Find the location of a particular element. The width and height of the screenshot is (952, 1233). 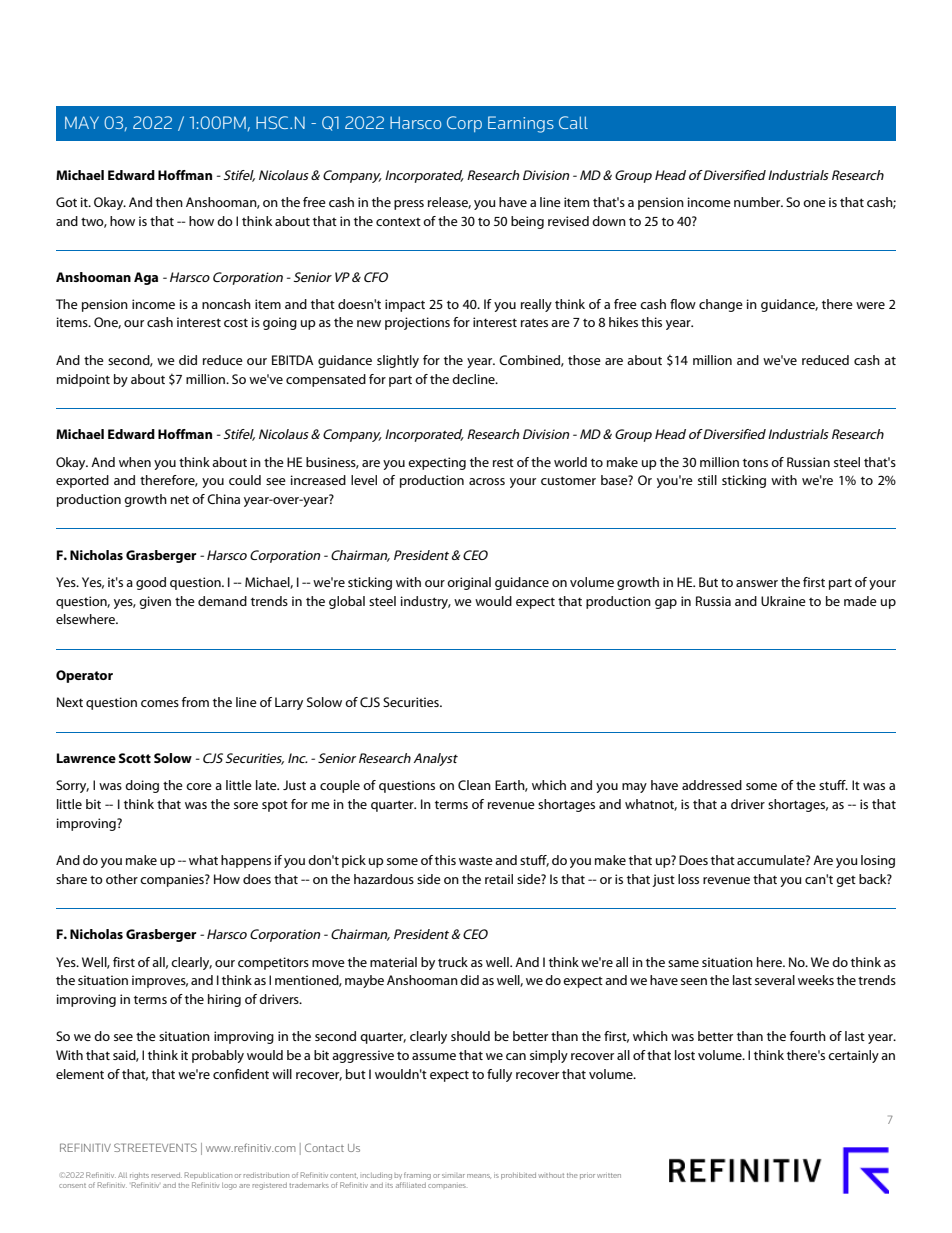

then is located at coordinates (169, 202).
